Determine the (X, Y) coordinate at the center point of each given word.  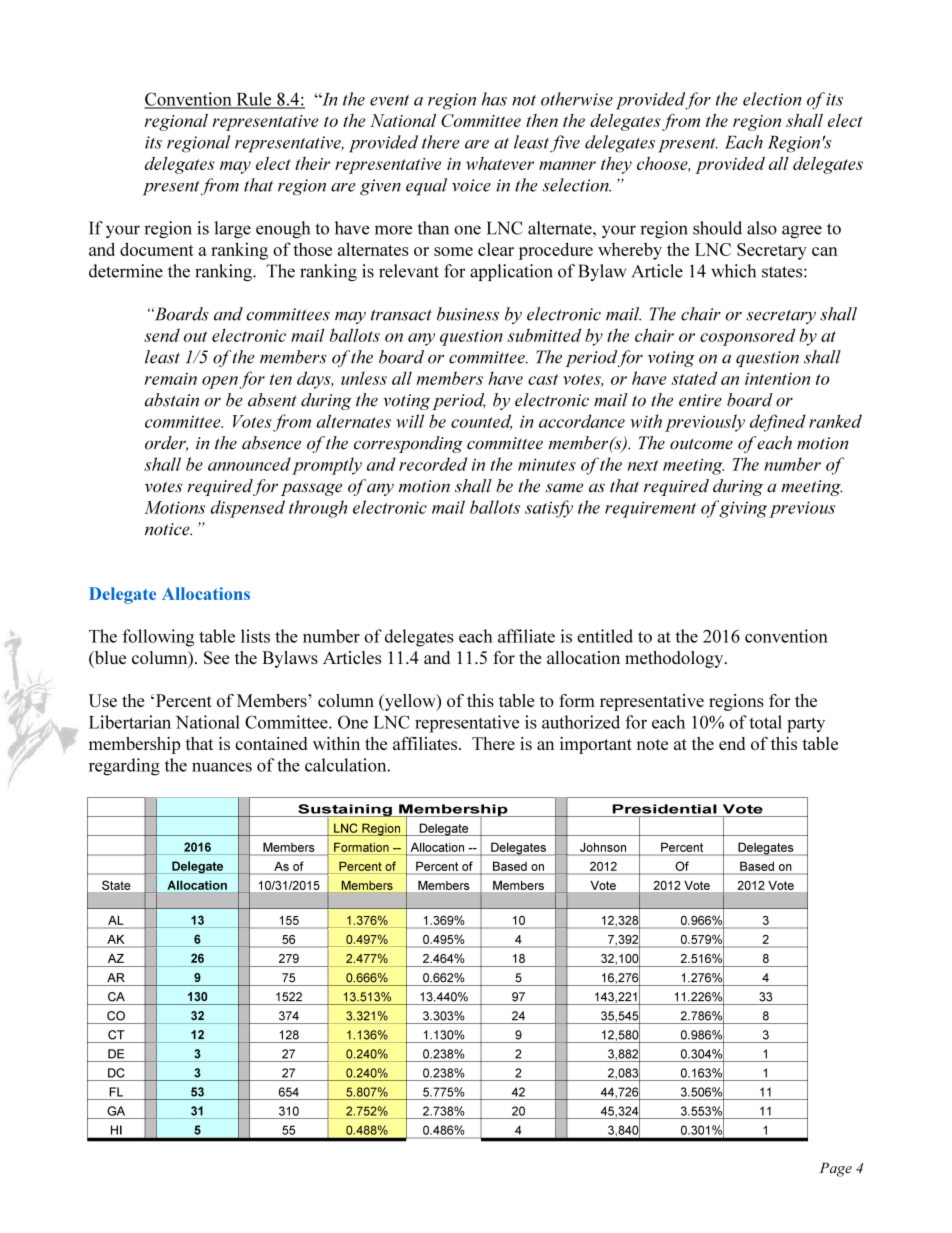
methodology (675, 659)
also (762, 228)
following (158, 638)
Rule (254, 100)
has (494, 99)
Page (836, 1169)
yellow (410, 702)
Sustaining (345, 811)
